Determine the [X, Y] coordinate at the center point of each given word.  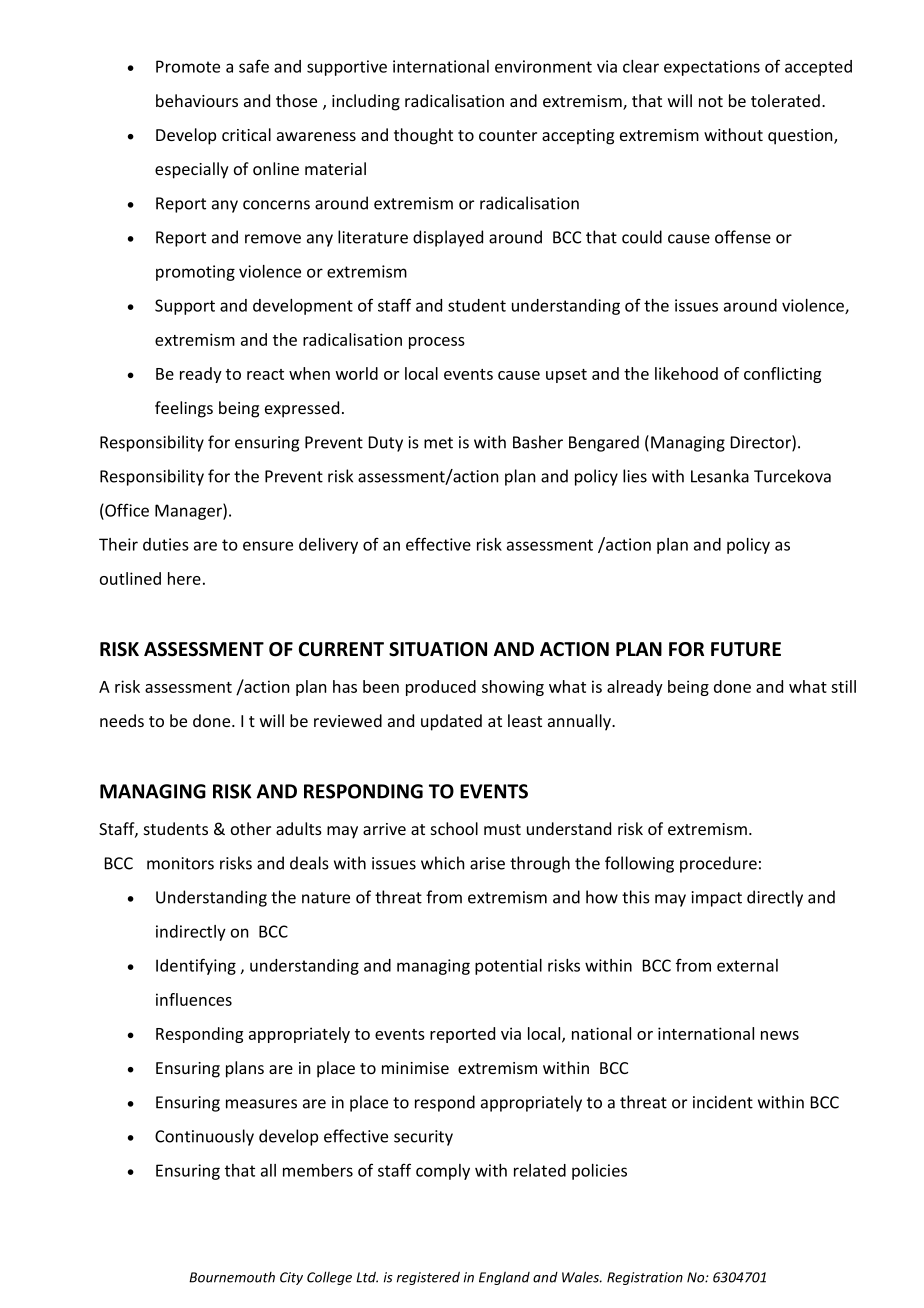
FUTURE [746, 649]
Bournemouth [232, 1277]
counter [508, 135]
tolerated [785, 100]
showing [513, 688]
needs [122, 720]
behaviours [197, 100]
